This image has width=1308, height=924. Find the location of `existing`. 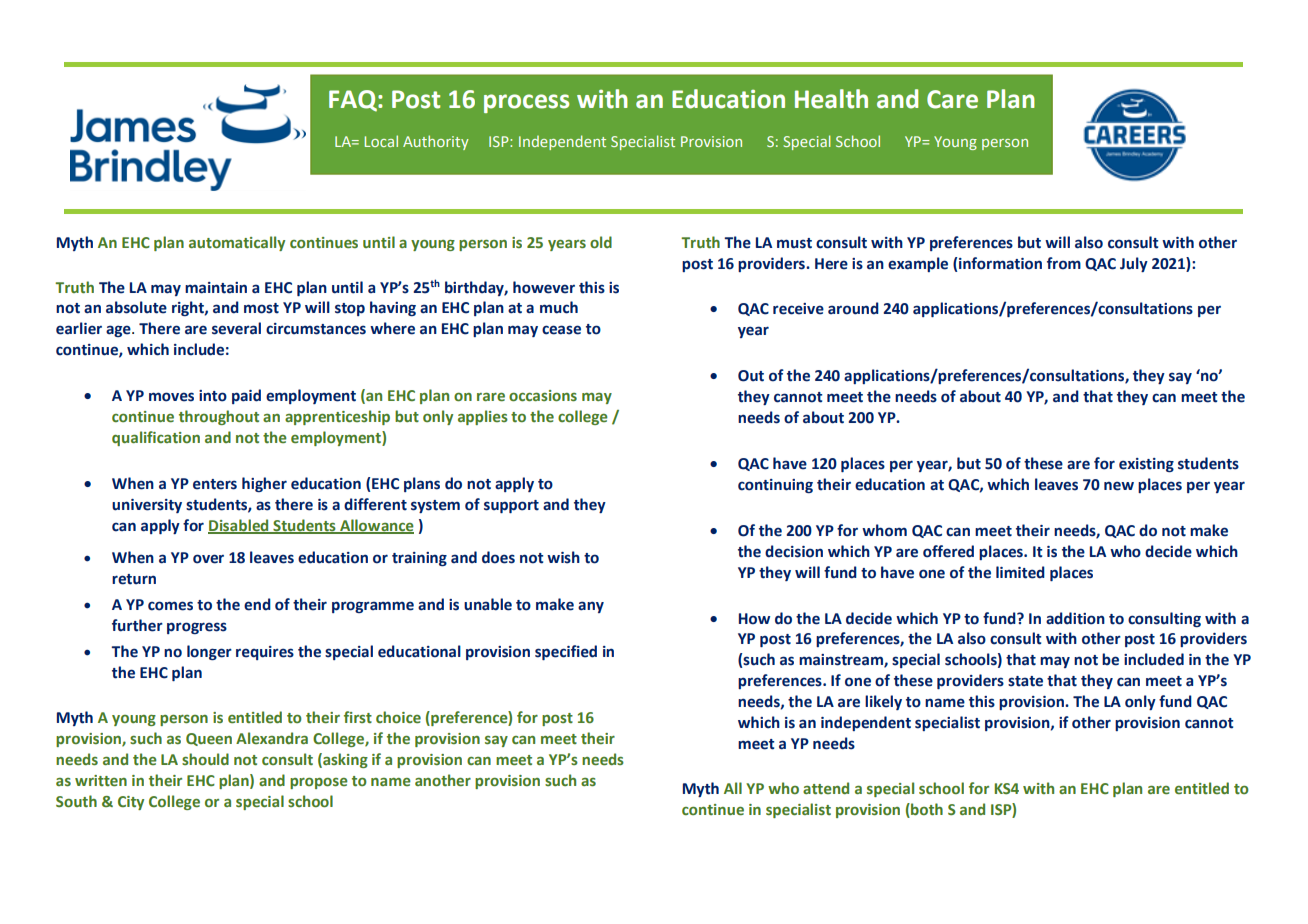

existing is located at coordinates (1146, 465).
